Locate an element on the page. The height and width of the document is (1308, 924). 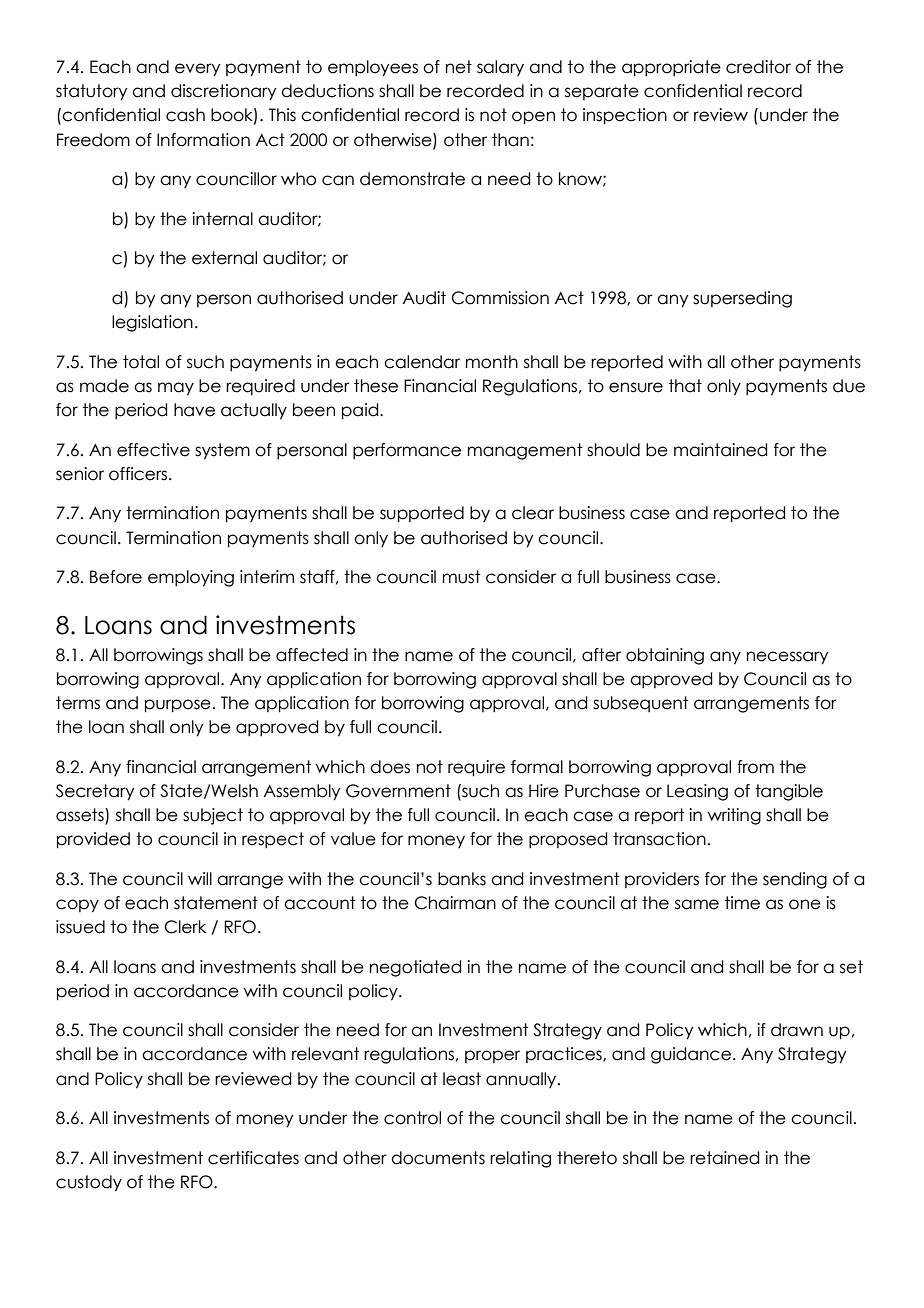
writing is located at coordinates (734, 816).
